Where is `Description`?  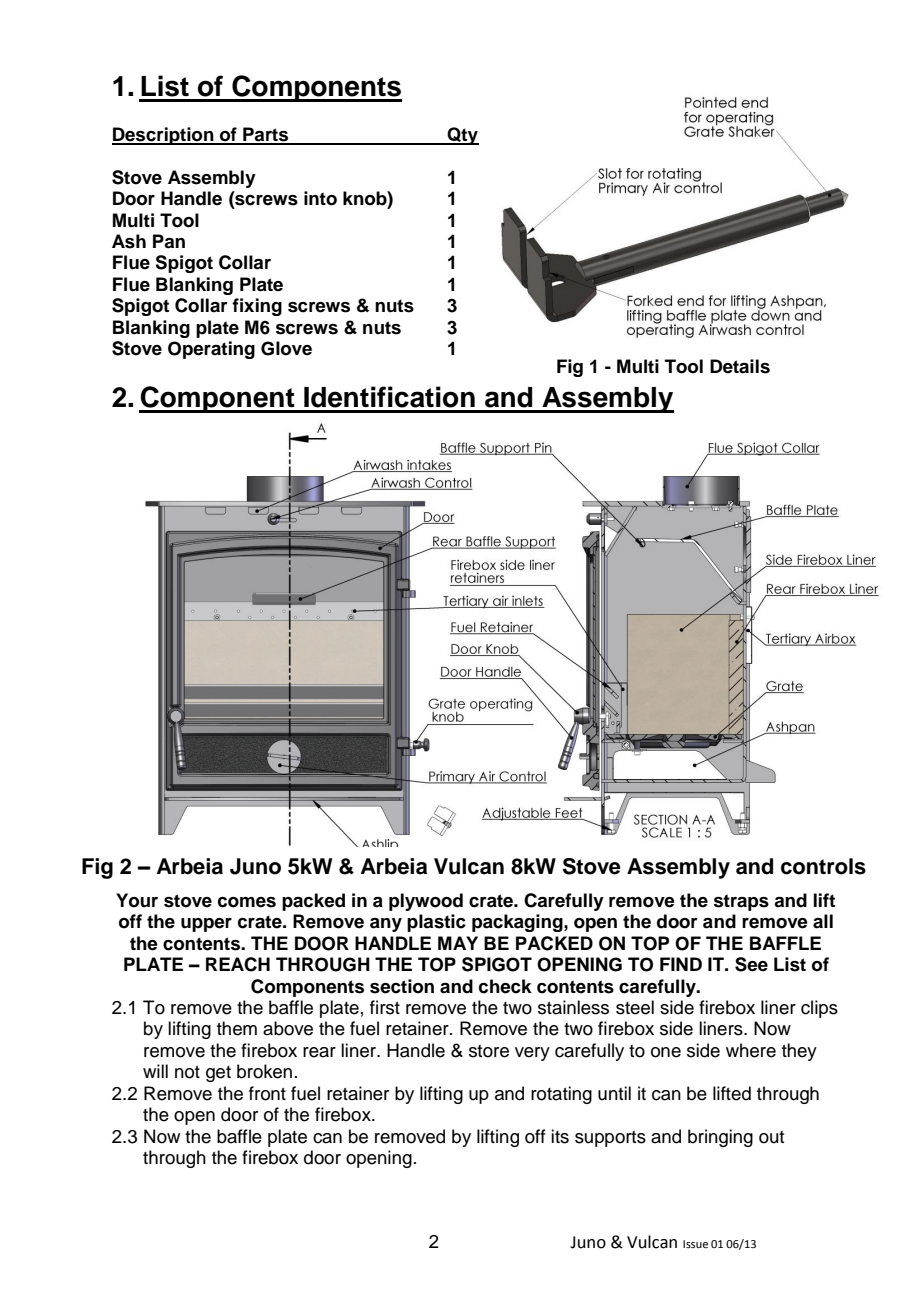
Description is located at coordinates (164, 136).
